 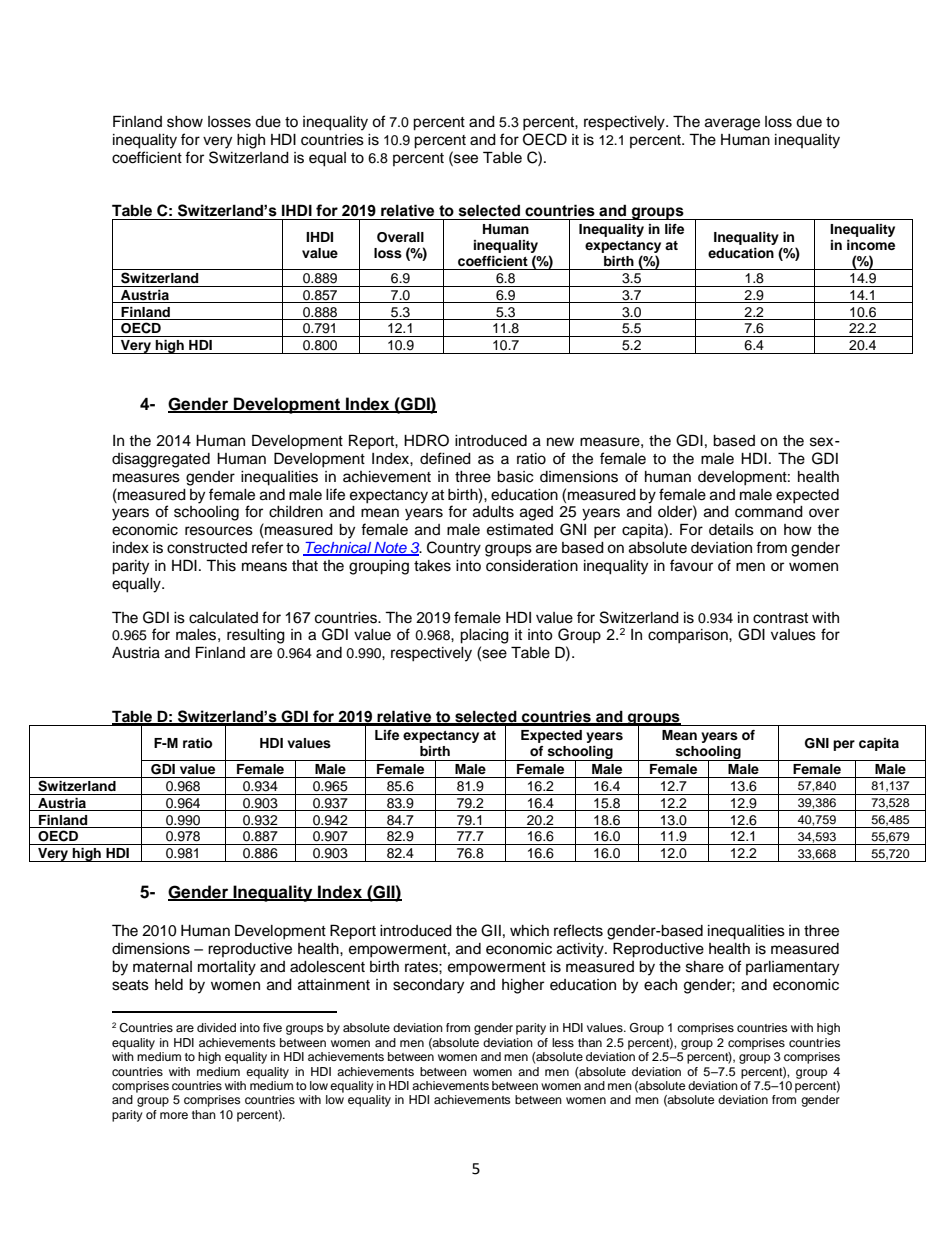 What do you see at coordinates (223, 618) in the screenshot?
I see `calculated` at bounding box center [223, 618].
